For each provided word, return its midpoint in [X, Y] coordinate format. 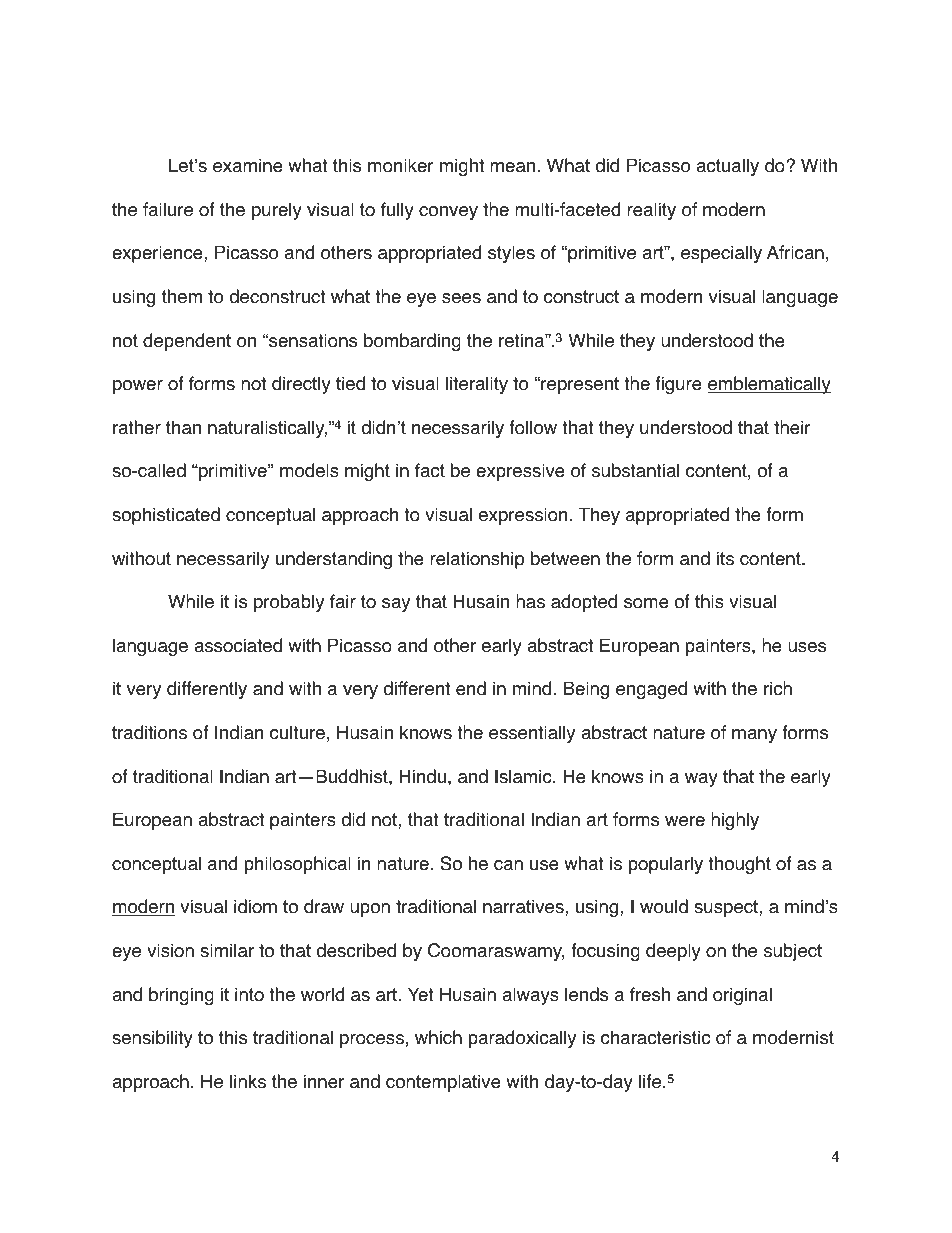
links [248, 1081]
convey [448, 213]
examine [248, 165]
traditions [149, 732]
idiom [255, 906]
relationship [477, 560]
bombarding [412, 342]
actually [727, 167]
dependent [187, 342]
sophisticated [166, 516]
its [725, 558]
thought [739, 865]
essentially [532, 734]
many [754, 736]
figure [679, 385]
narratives [524, 906]
